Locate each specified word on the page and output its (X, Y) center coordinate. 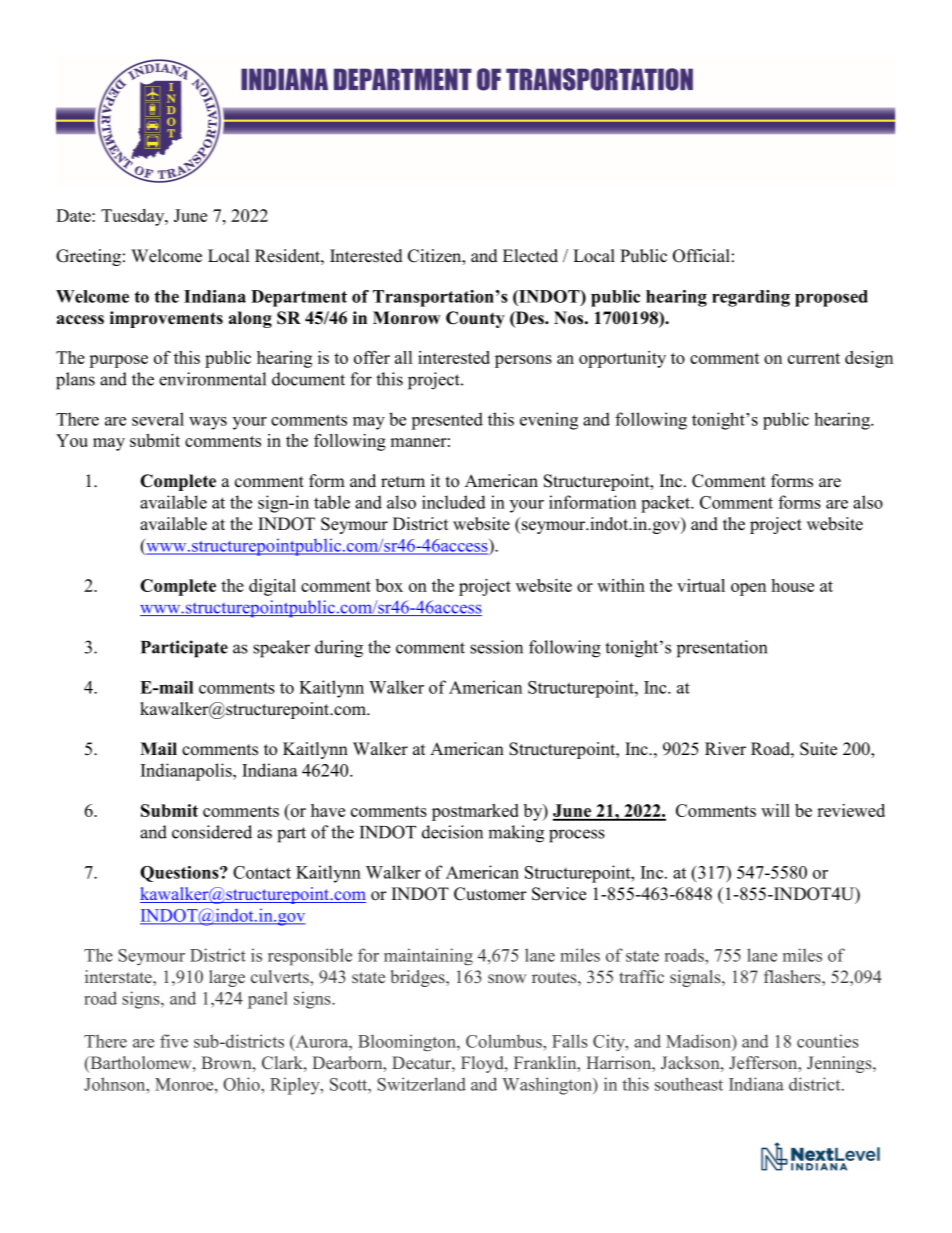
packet (666, 504)
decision (452, 832)
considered (212, 832)
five (174, 1041)
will (775, 810)
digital (272, 587)
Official (701, 256)
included (454, 502)
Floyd (483, 1064)
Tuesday (134, 217)
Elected (530, 256)
